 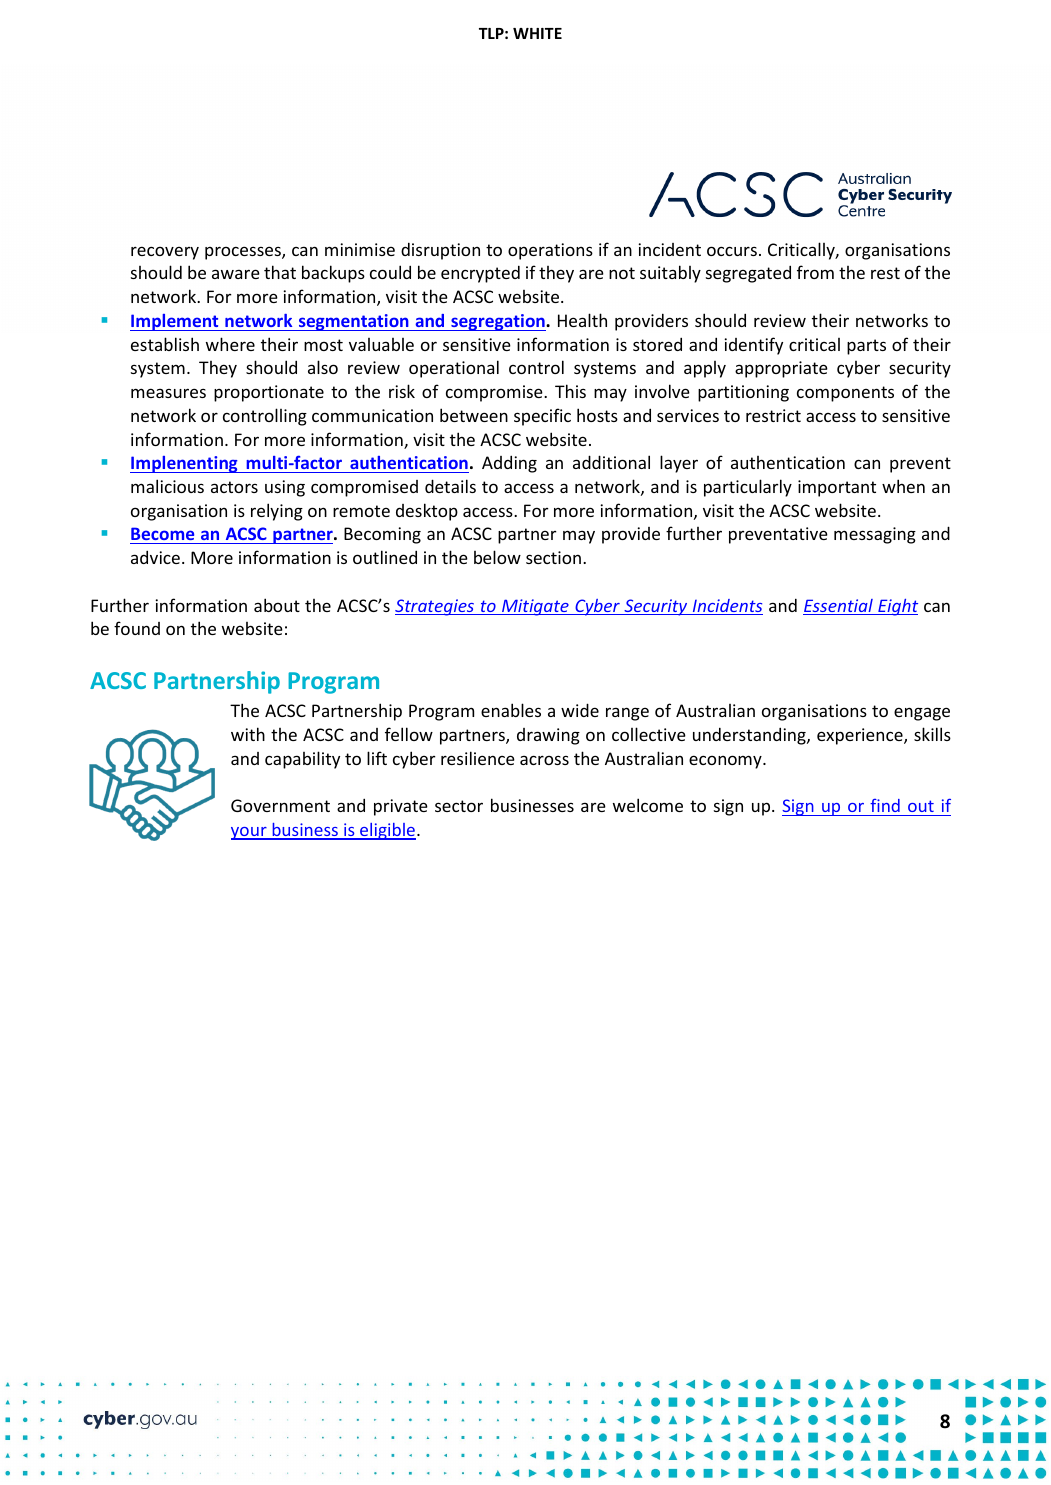 I want to click on occurs, so click(x=732, y=251).
